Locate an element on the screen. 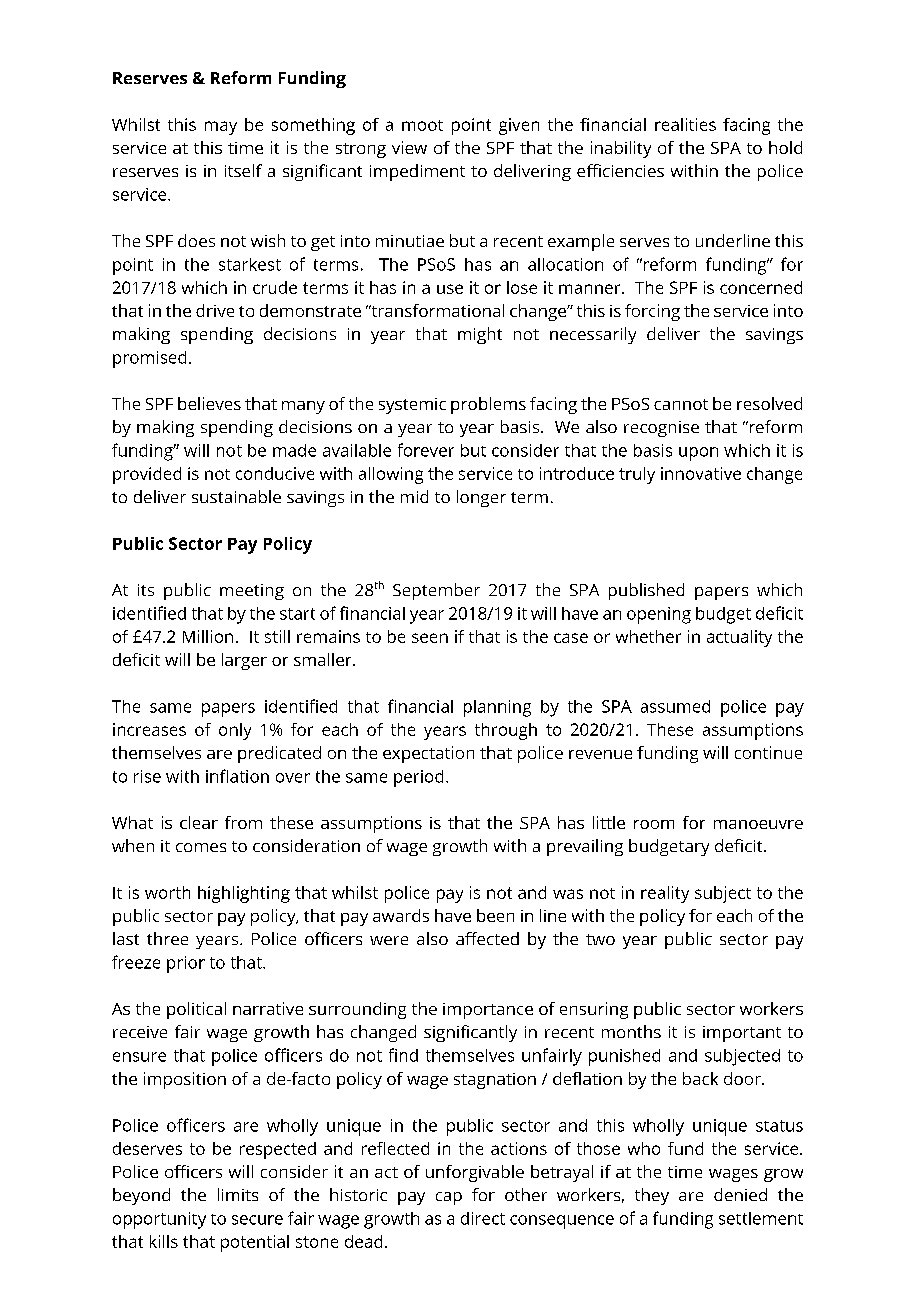  larger is located at coordinates (244, 661).
